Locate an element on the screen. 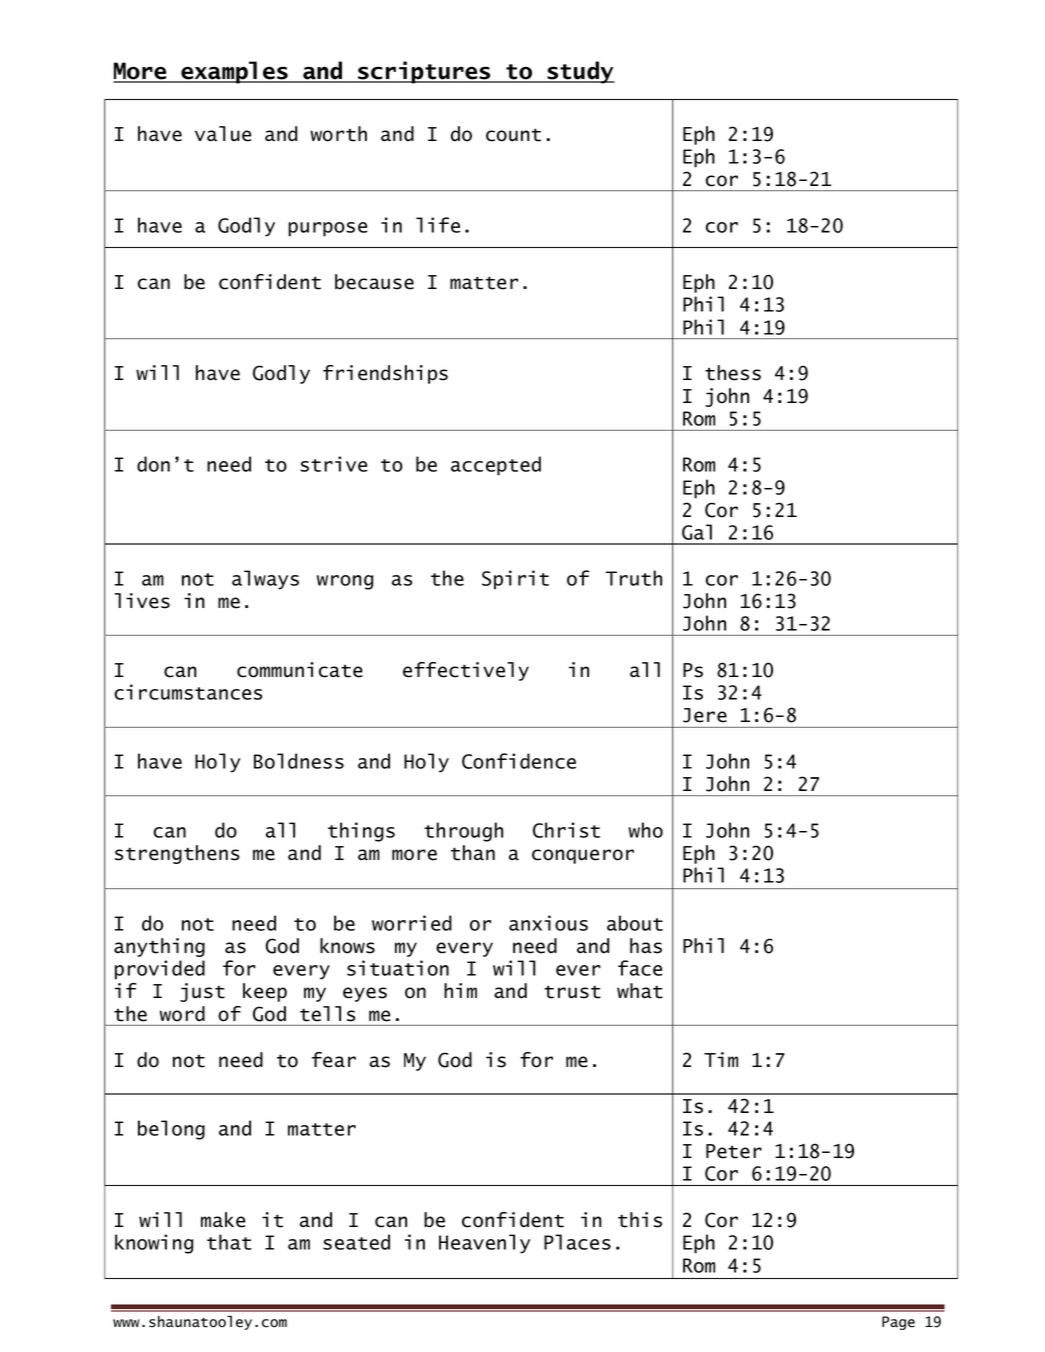  value is located at coordinates (223, 134).
